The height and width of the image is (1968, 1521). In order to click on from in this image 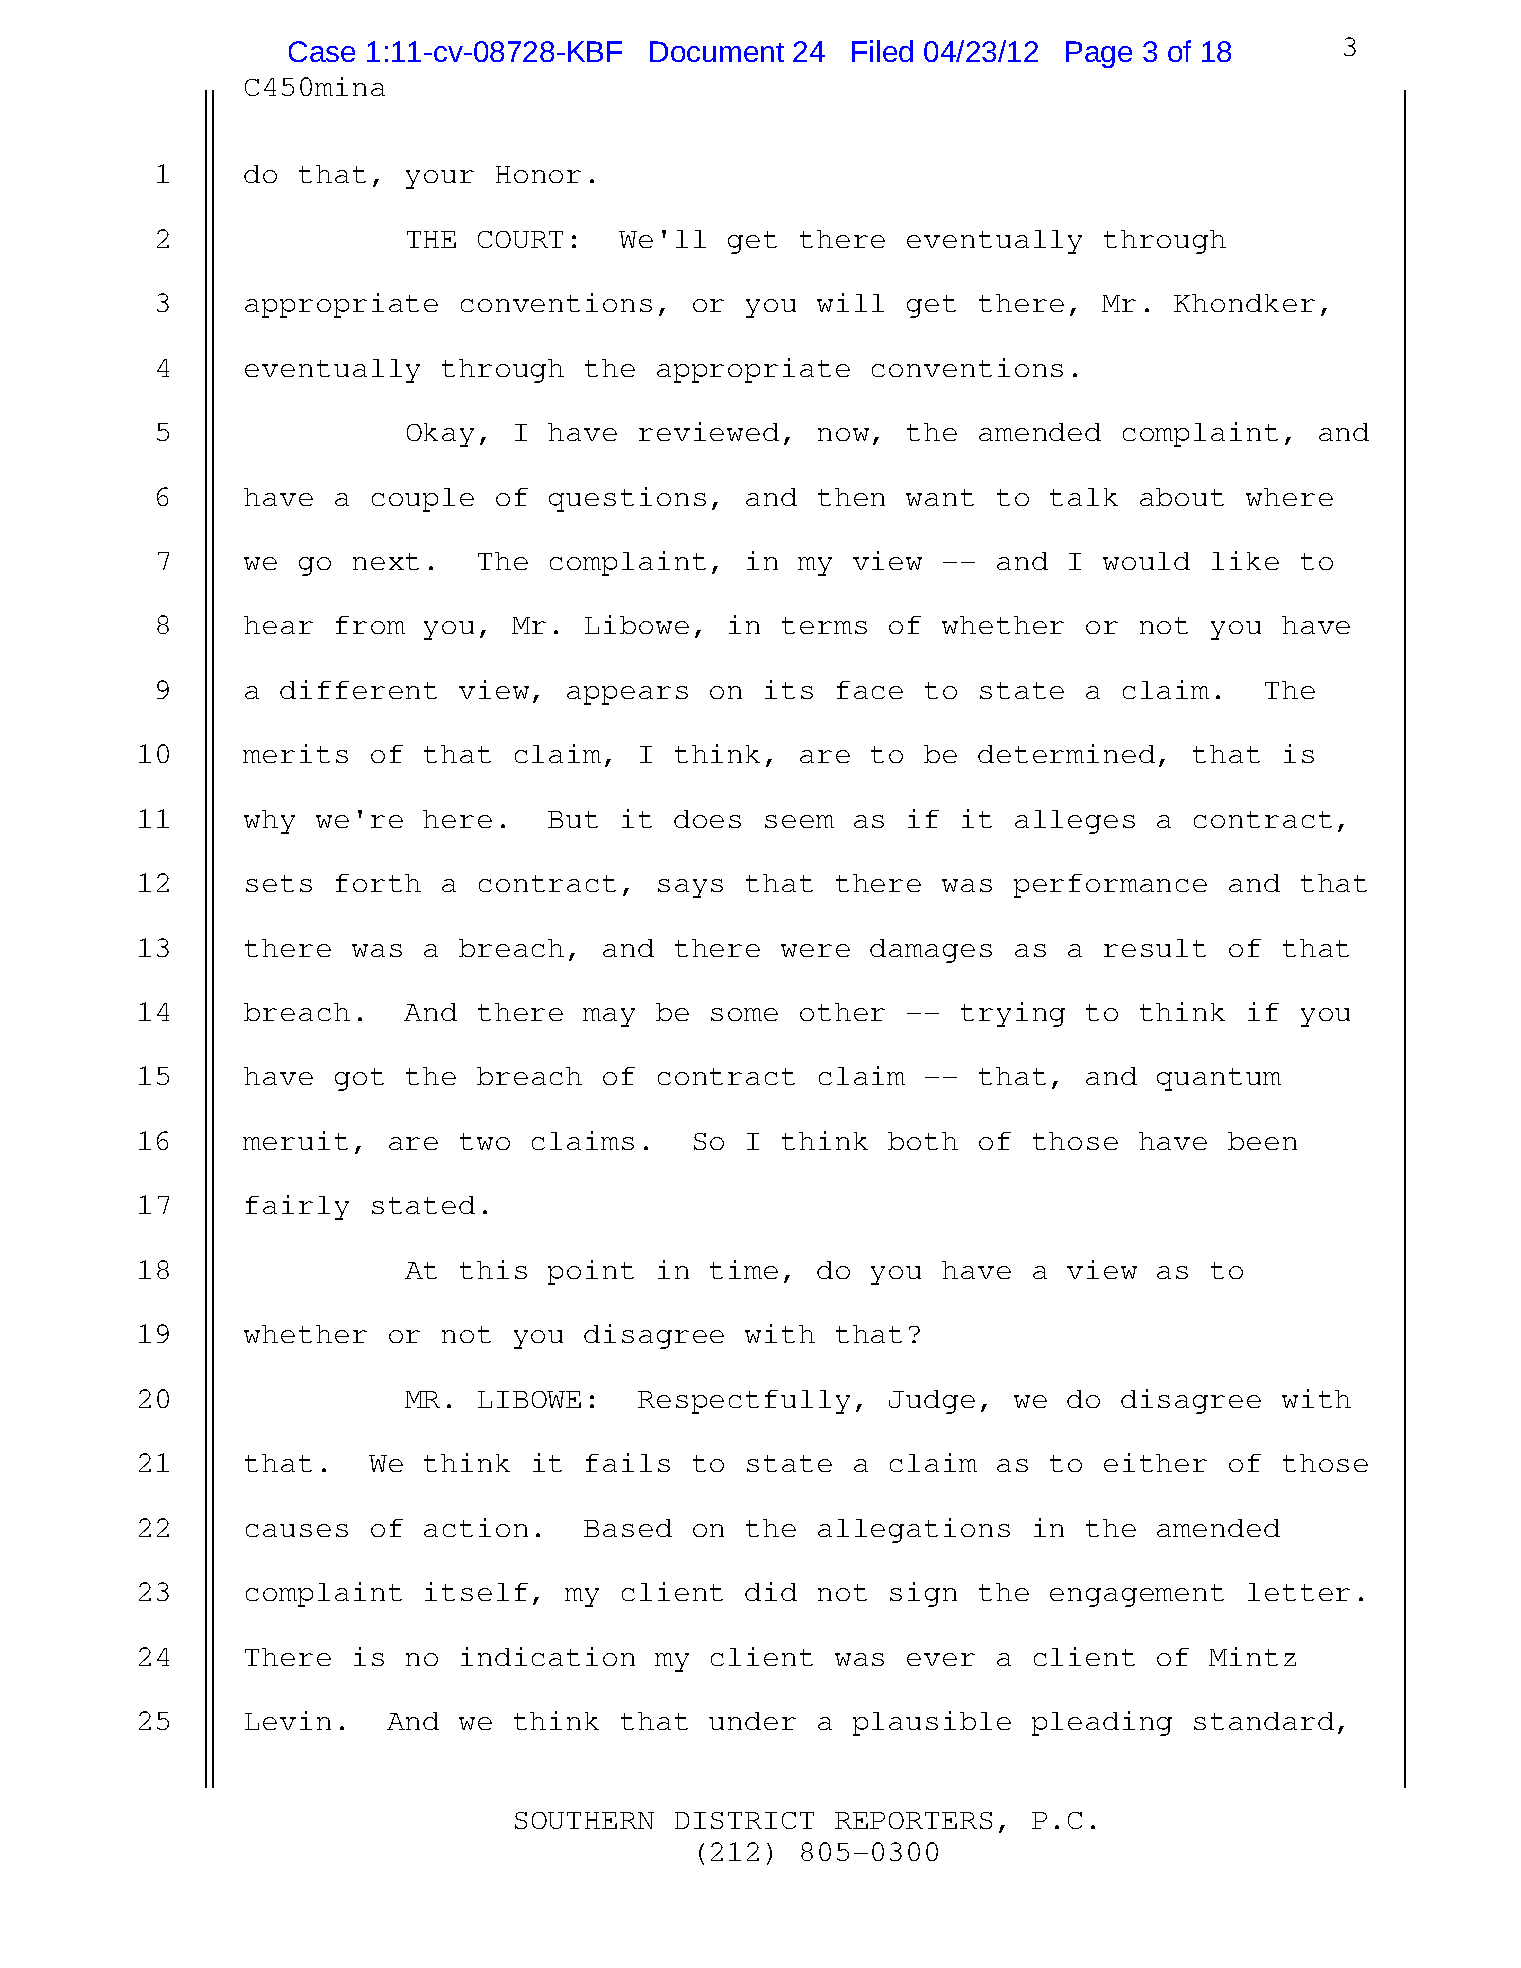, I will do `click(370, 625)`.
